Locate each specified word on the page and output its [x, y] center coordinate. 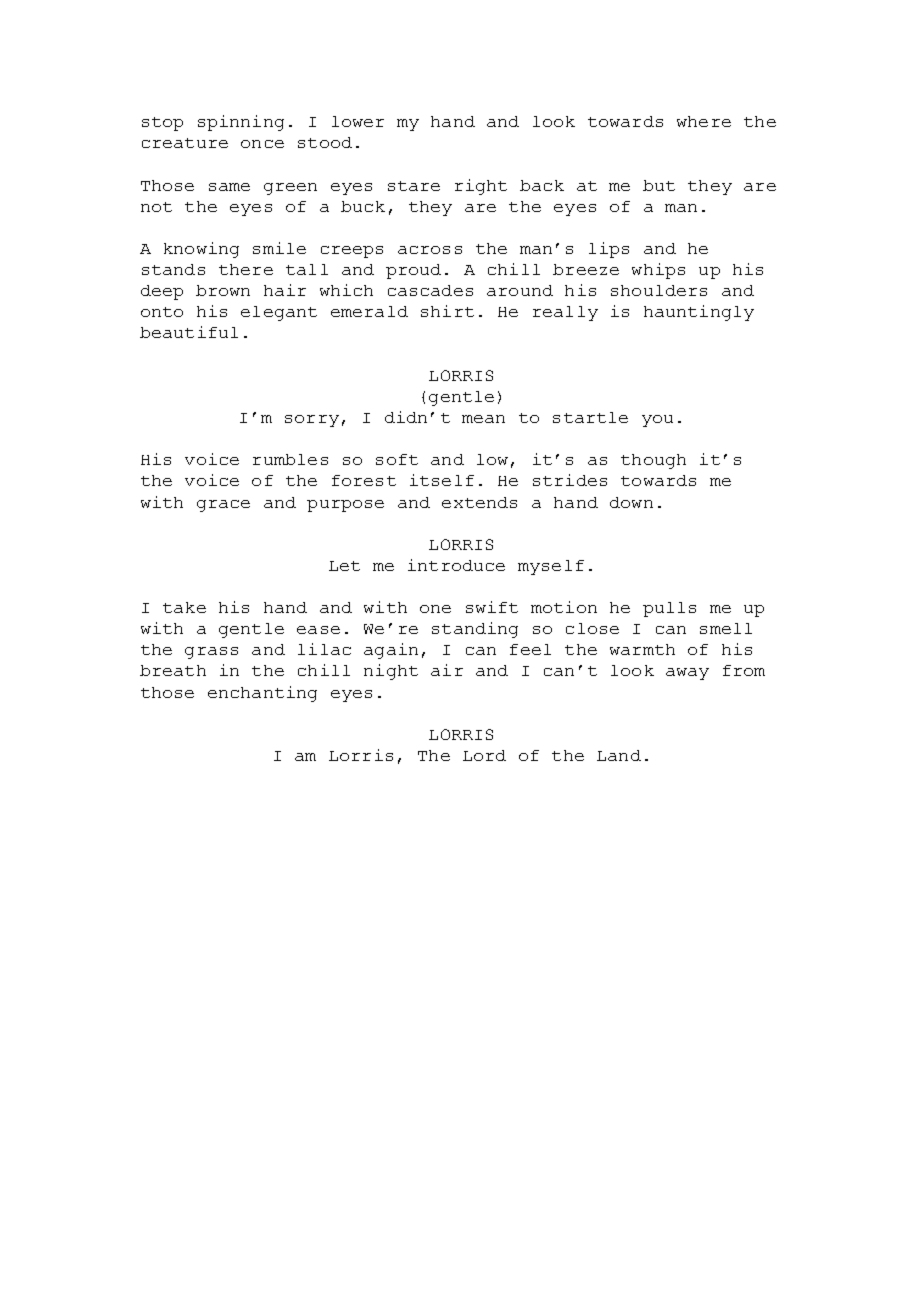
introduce [456, 565]
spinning [241, 123]
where [704, 121]
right [481, 187]
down [631, 502]
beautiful [189, 332]
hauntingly [699, 313]
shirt [447, 311]
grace [223, 506]
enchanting [262, 694]
